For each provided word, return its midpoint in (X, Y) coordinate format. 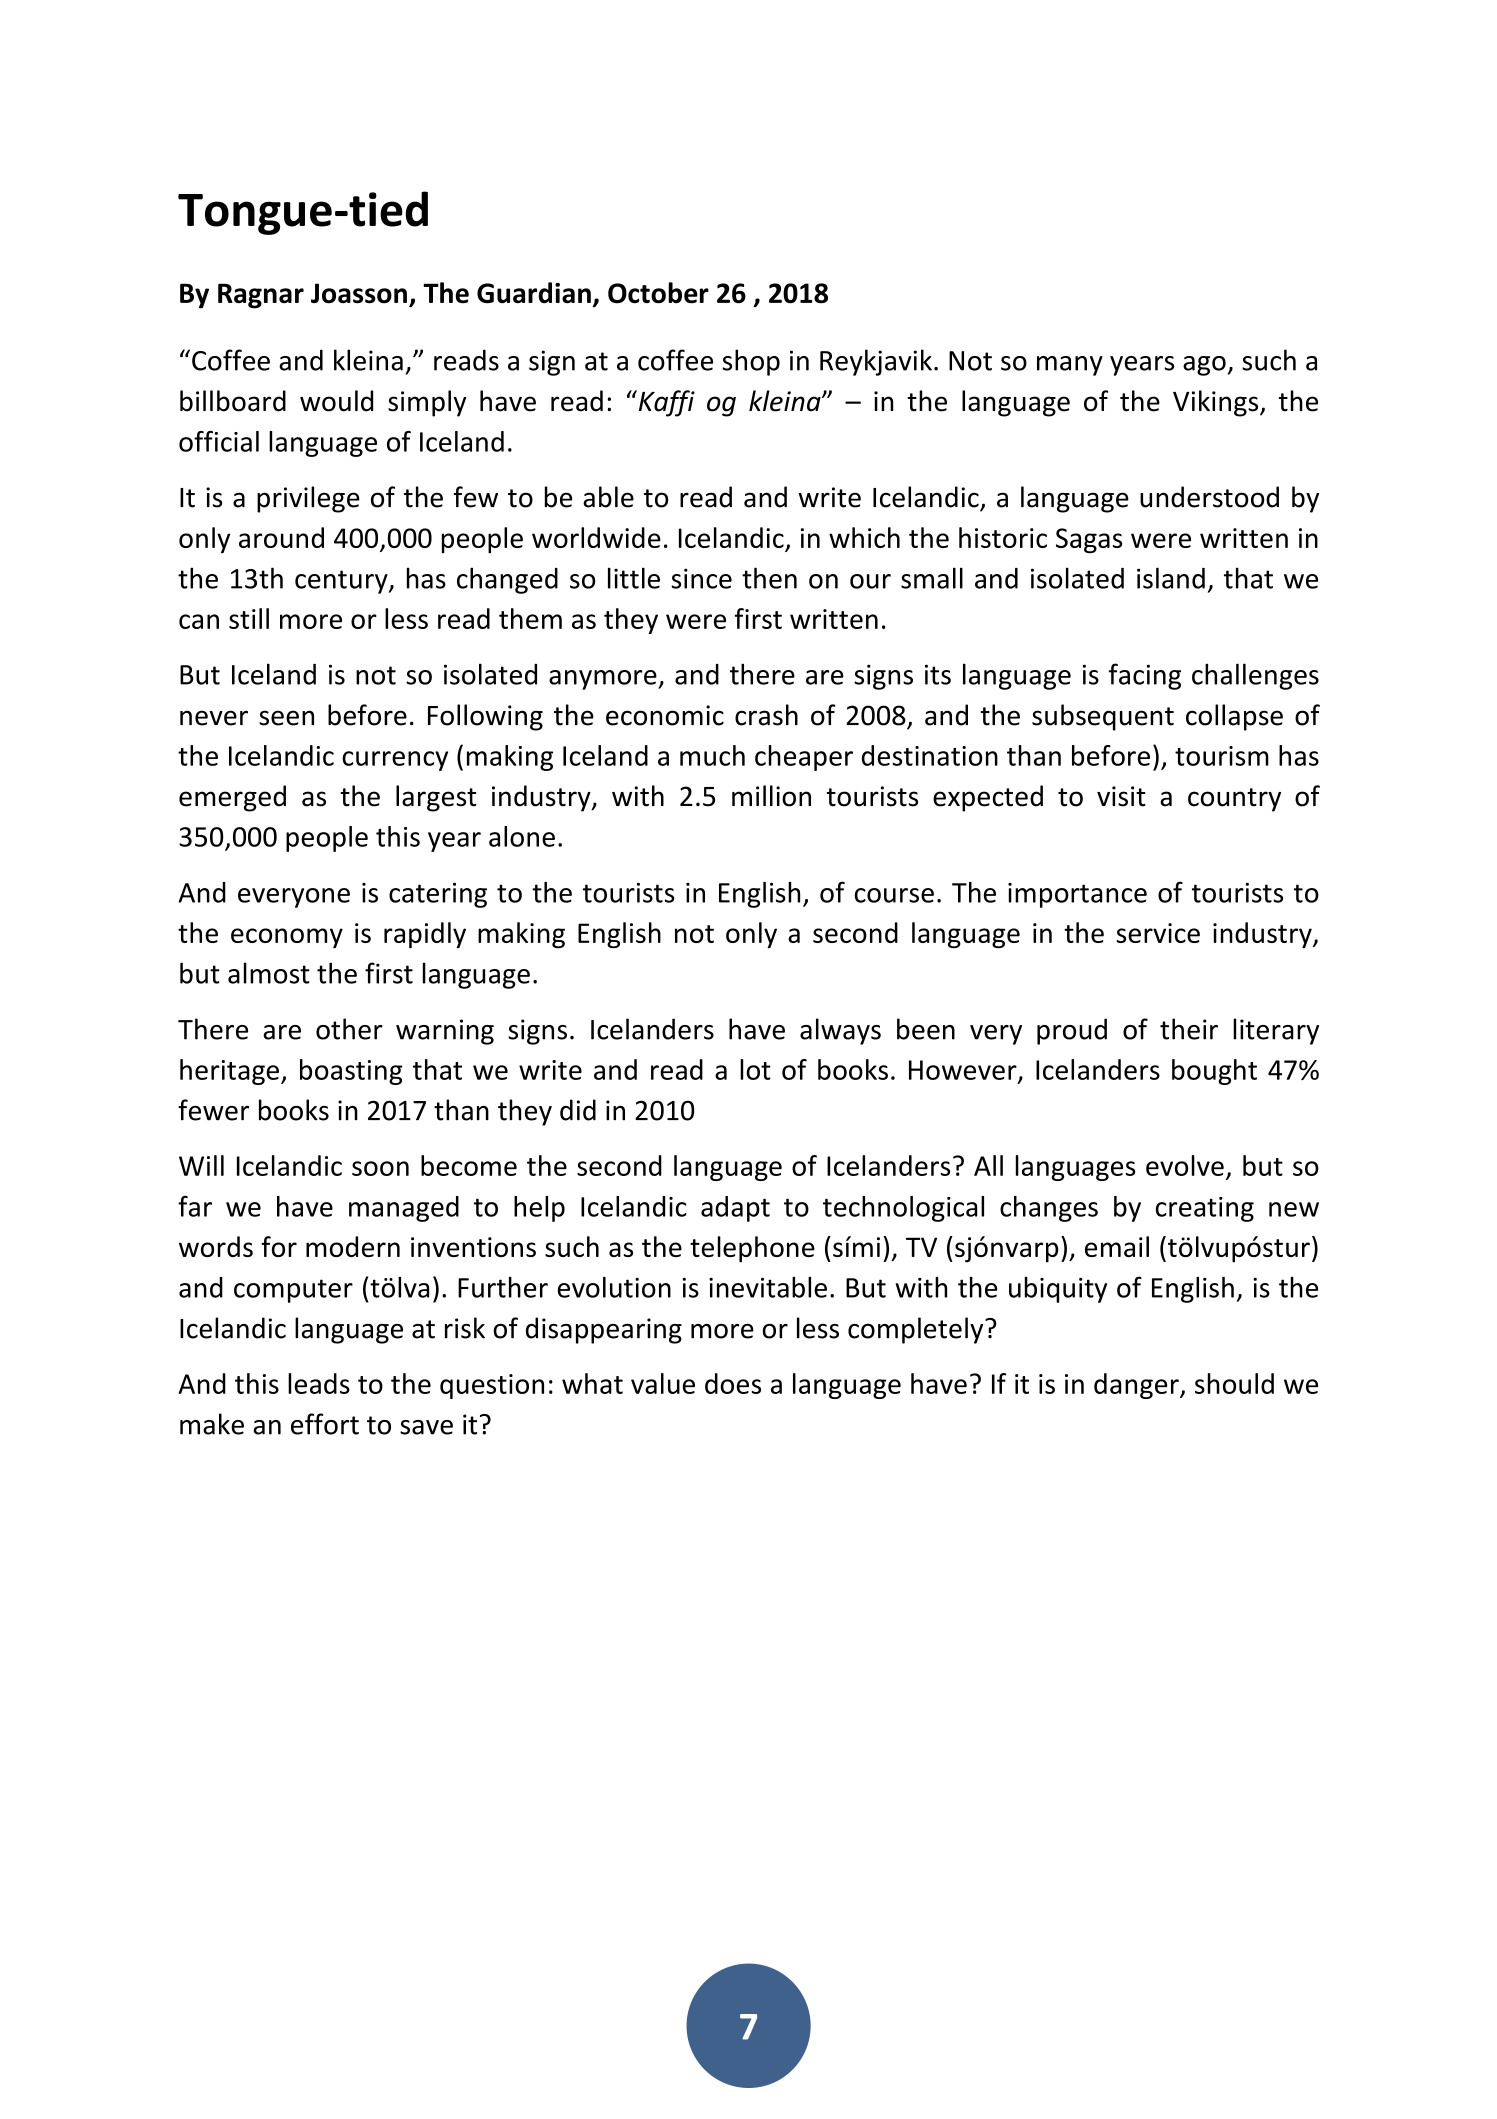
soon (380, 1168)
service (1158, 933)
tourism (1222, 756)
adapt (735, 1209)
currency (395, 761)
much (712, 755)
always (840, 1031)
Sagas (1089, 540)
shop (751, 362)
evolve (1185, 1165)
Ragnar (261, 296)
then (769, 578)
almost (269, 973)
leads (319, 1383)
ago (1204, 366)
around (281, 537)
